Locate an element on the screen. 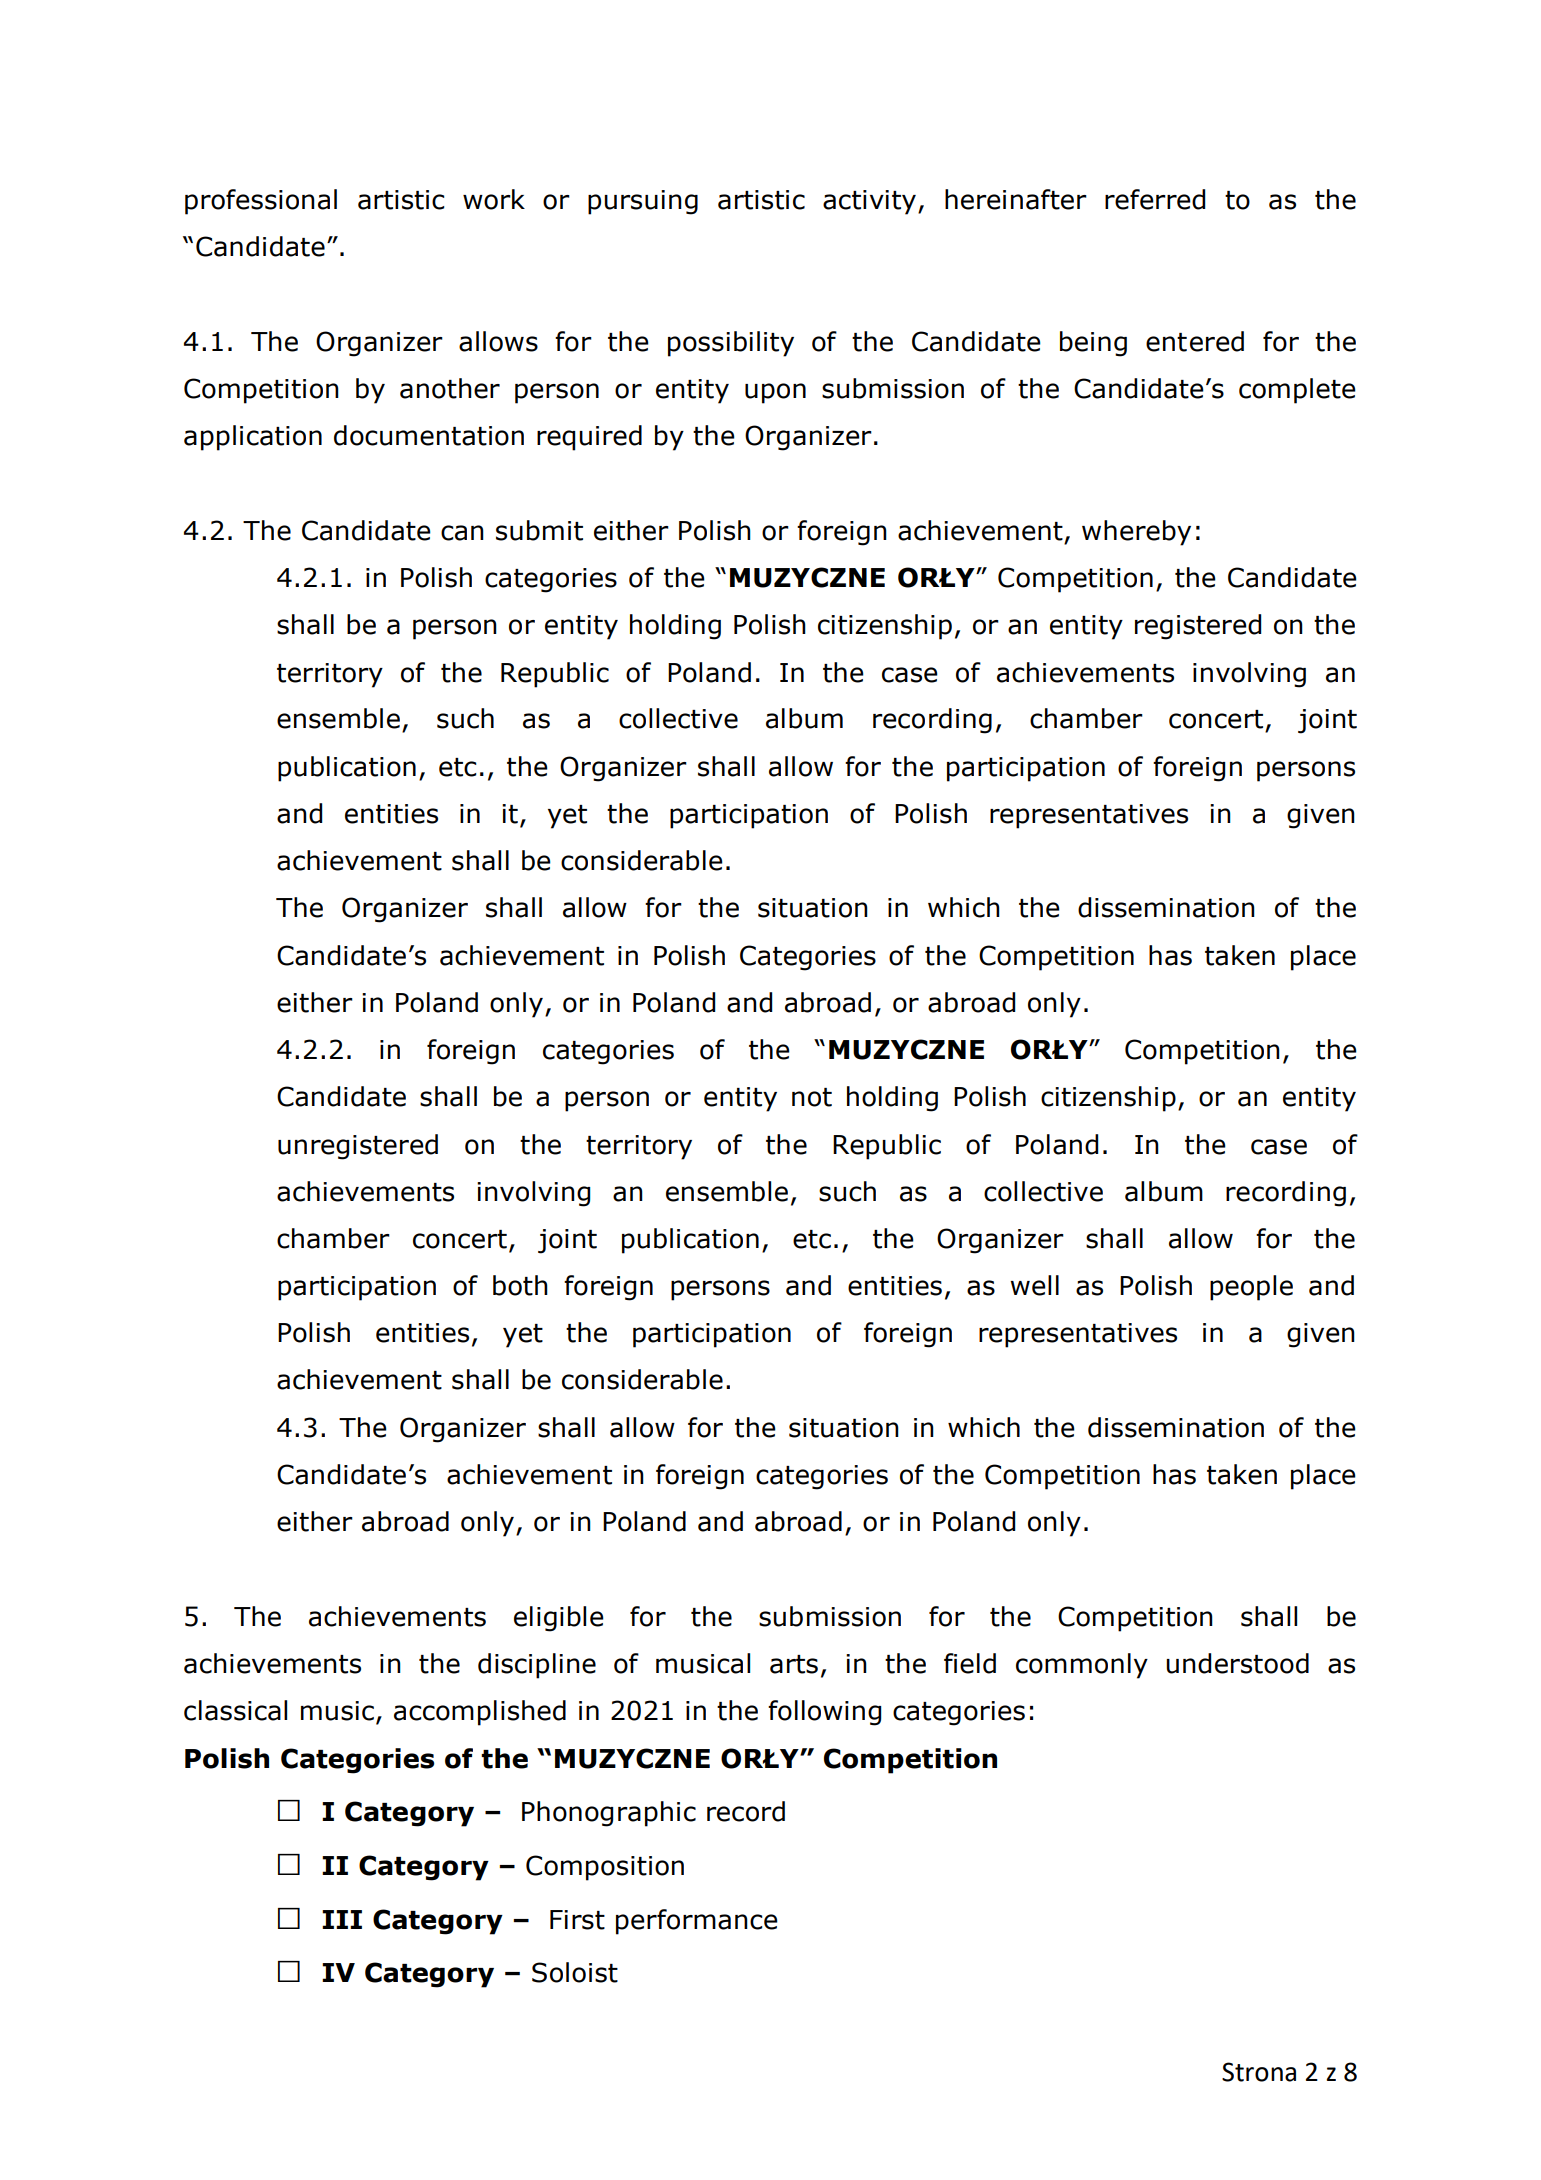  referred is located at coordinates (1155, 199).
